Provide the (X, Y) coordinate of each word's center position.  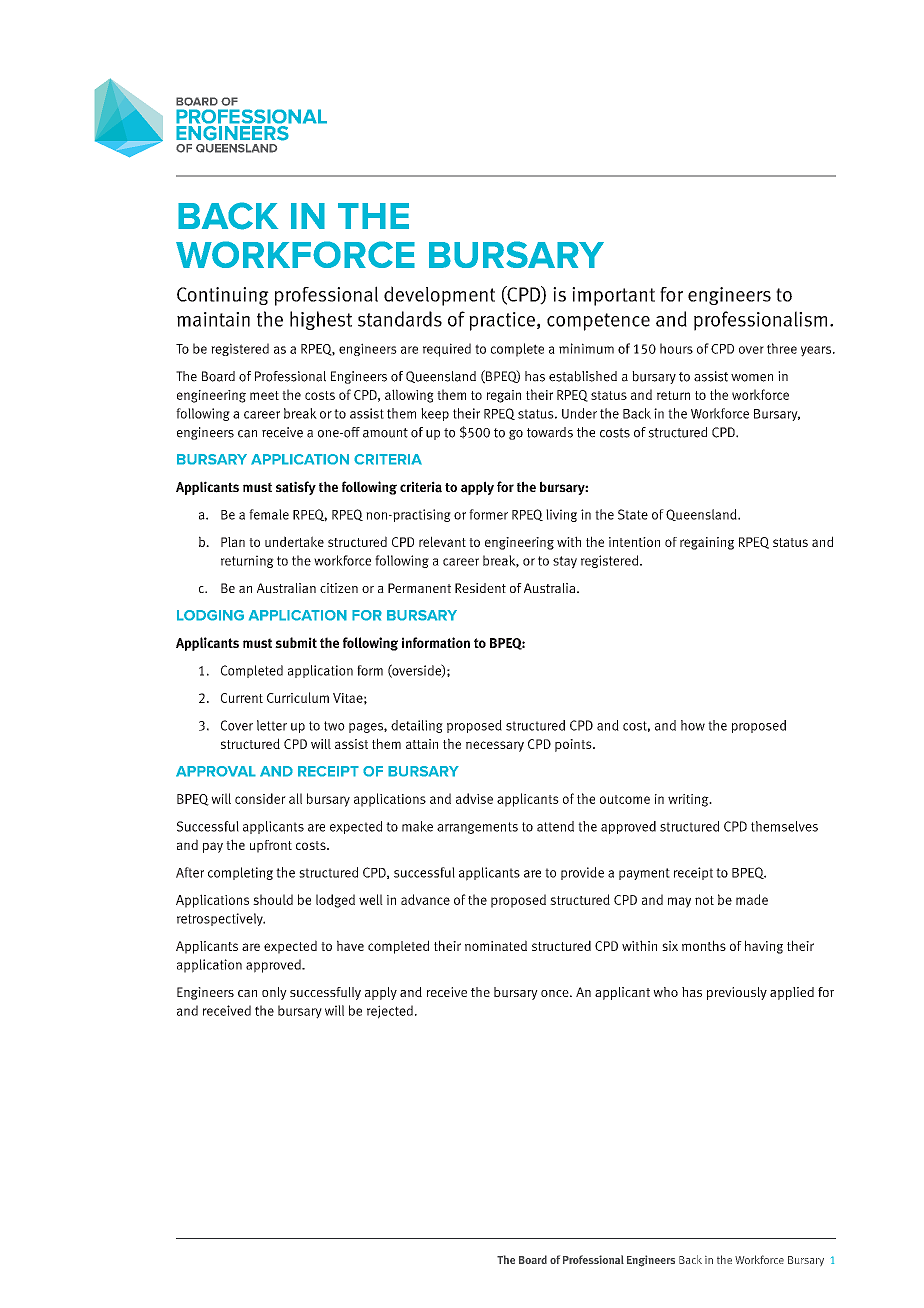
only (274, 993)
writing (689, 800)
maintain (213, 319)
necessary (495, 746)
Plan (233, 542)
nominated (496, 945)
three (782, 348)
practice (502, 321)
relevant (442, 541)
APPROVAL (216, 771)
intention (634, 542)
